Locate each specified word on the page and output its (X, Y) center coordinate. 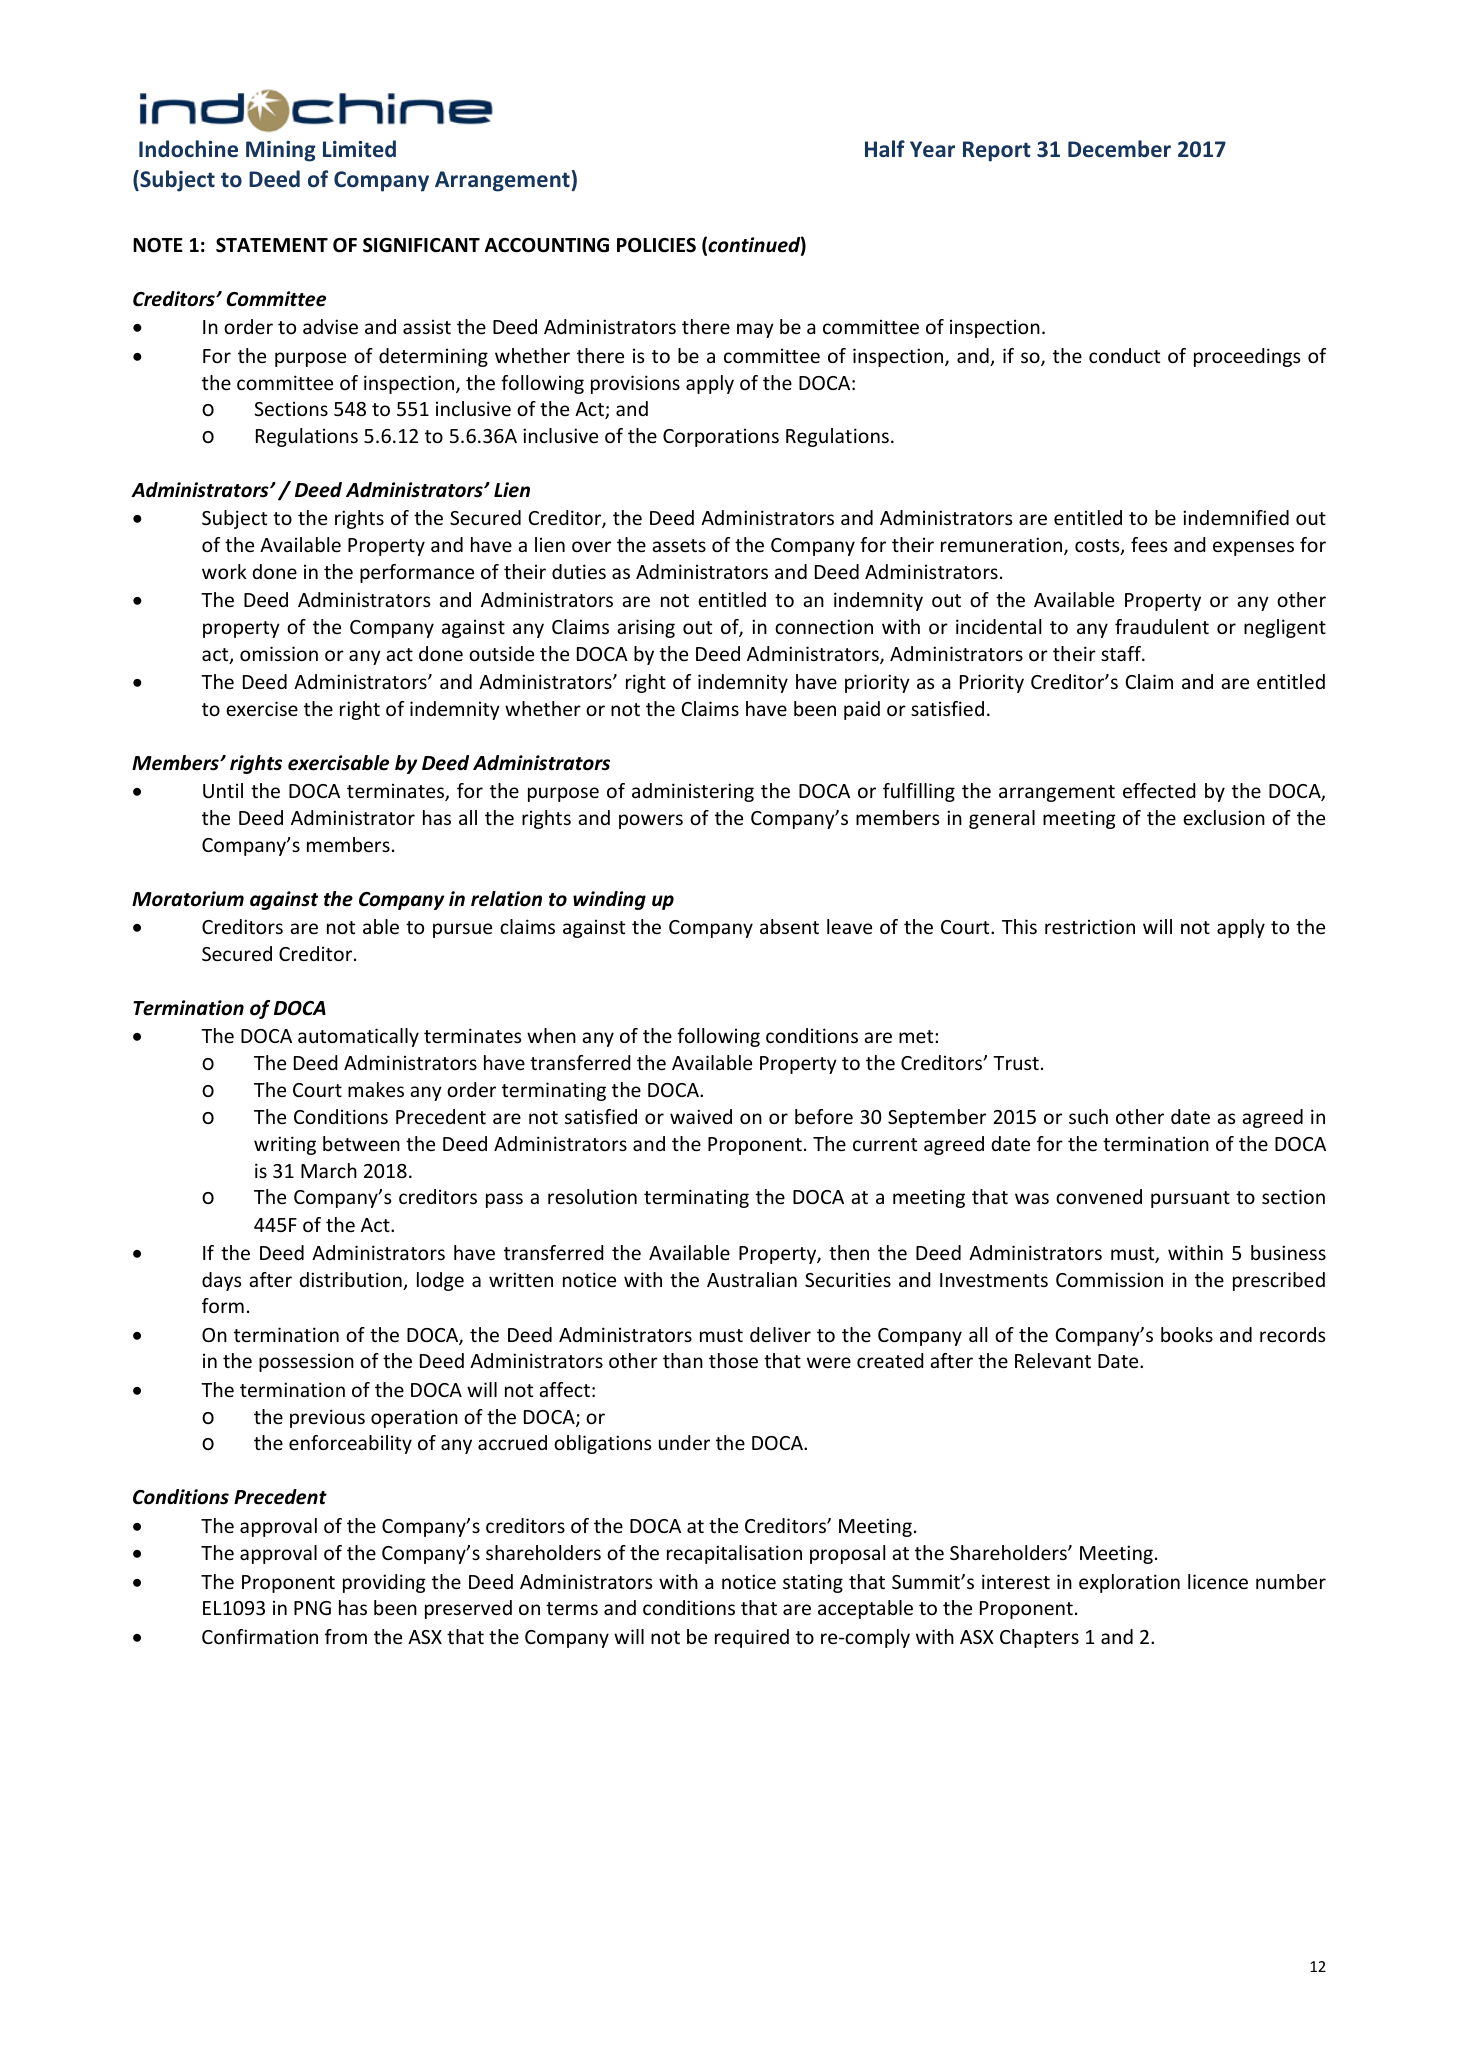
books (1187, 1334)
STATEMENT (272, 245)
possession (306, 1362)
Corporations (721, 437)
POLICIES (656, 245)
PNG (312, 1608)
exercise (262, 708)
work (224, 571)
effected (1159, 790)
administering (693, 792)
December (1119, 149)
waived (701, 1116)
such (1088, 1116)
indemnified (1236, 517)
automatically (358, 1037)
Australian (752, 1279)
